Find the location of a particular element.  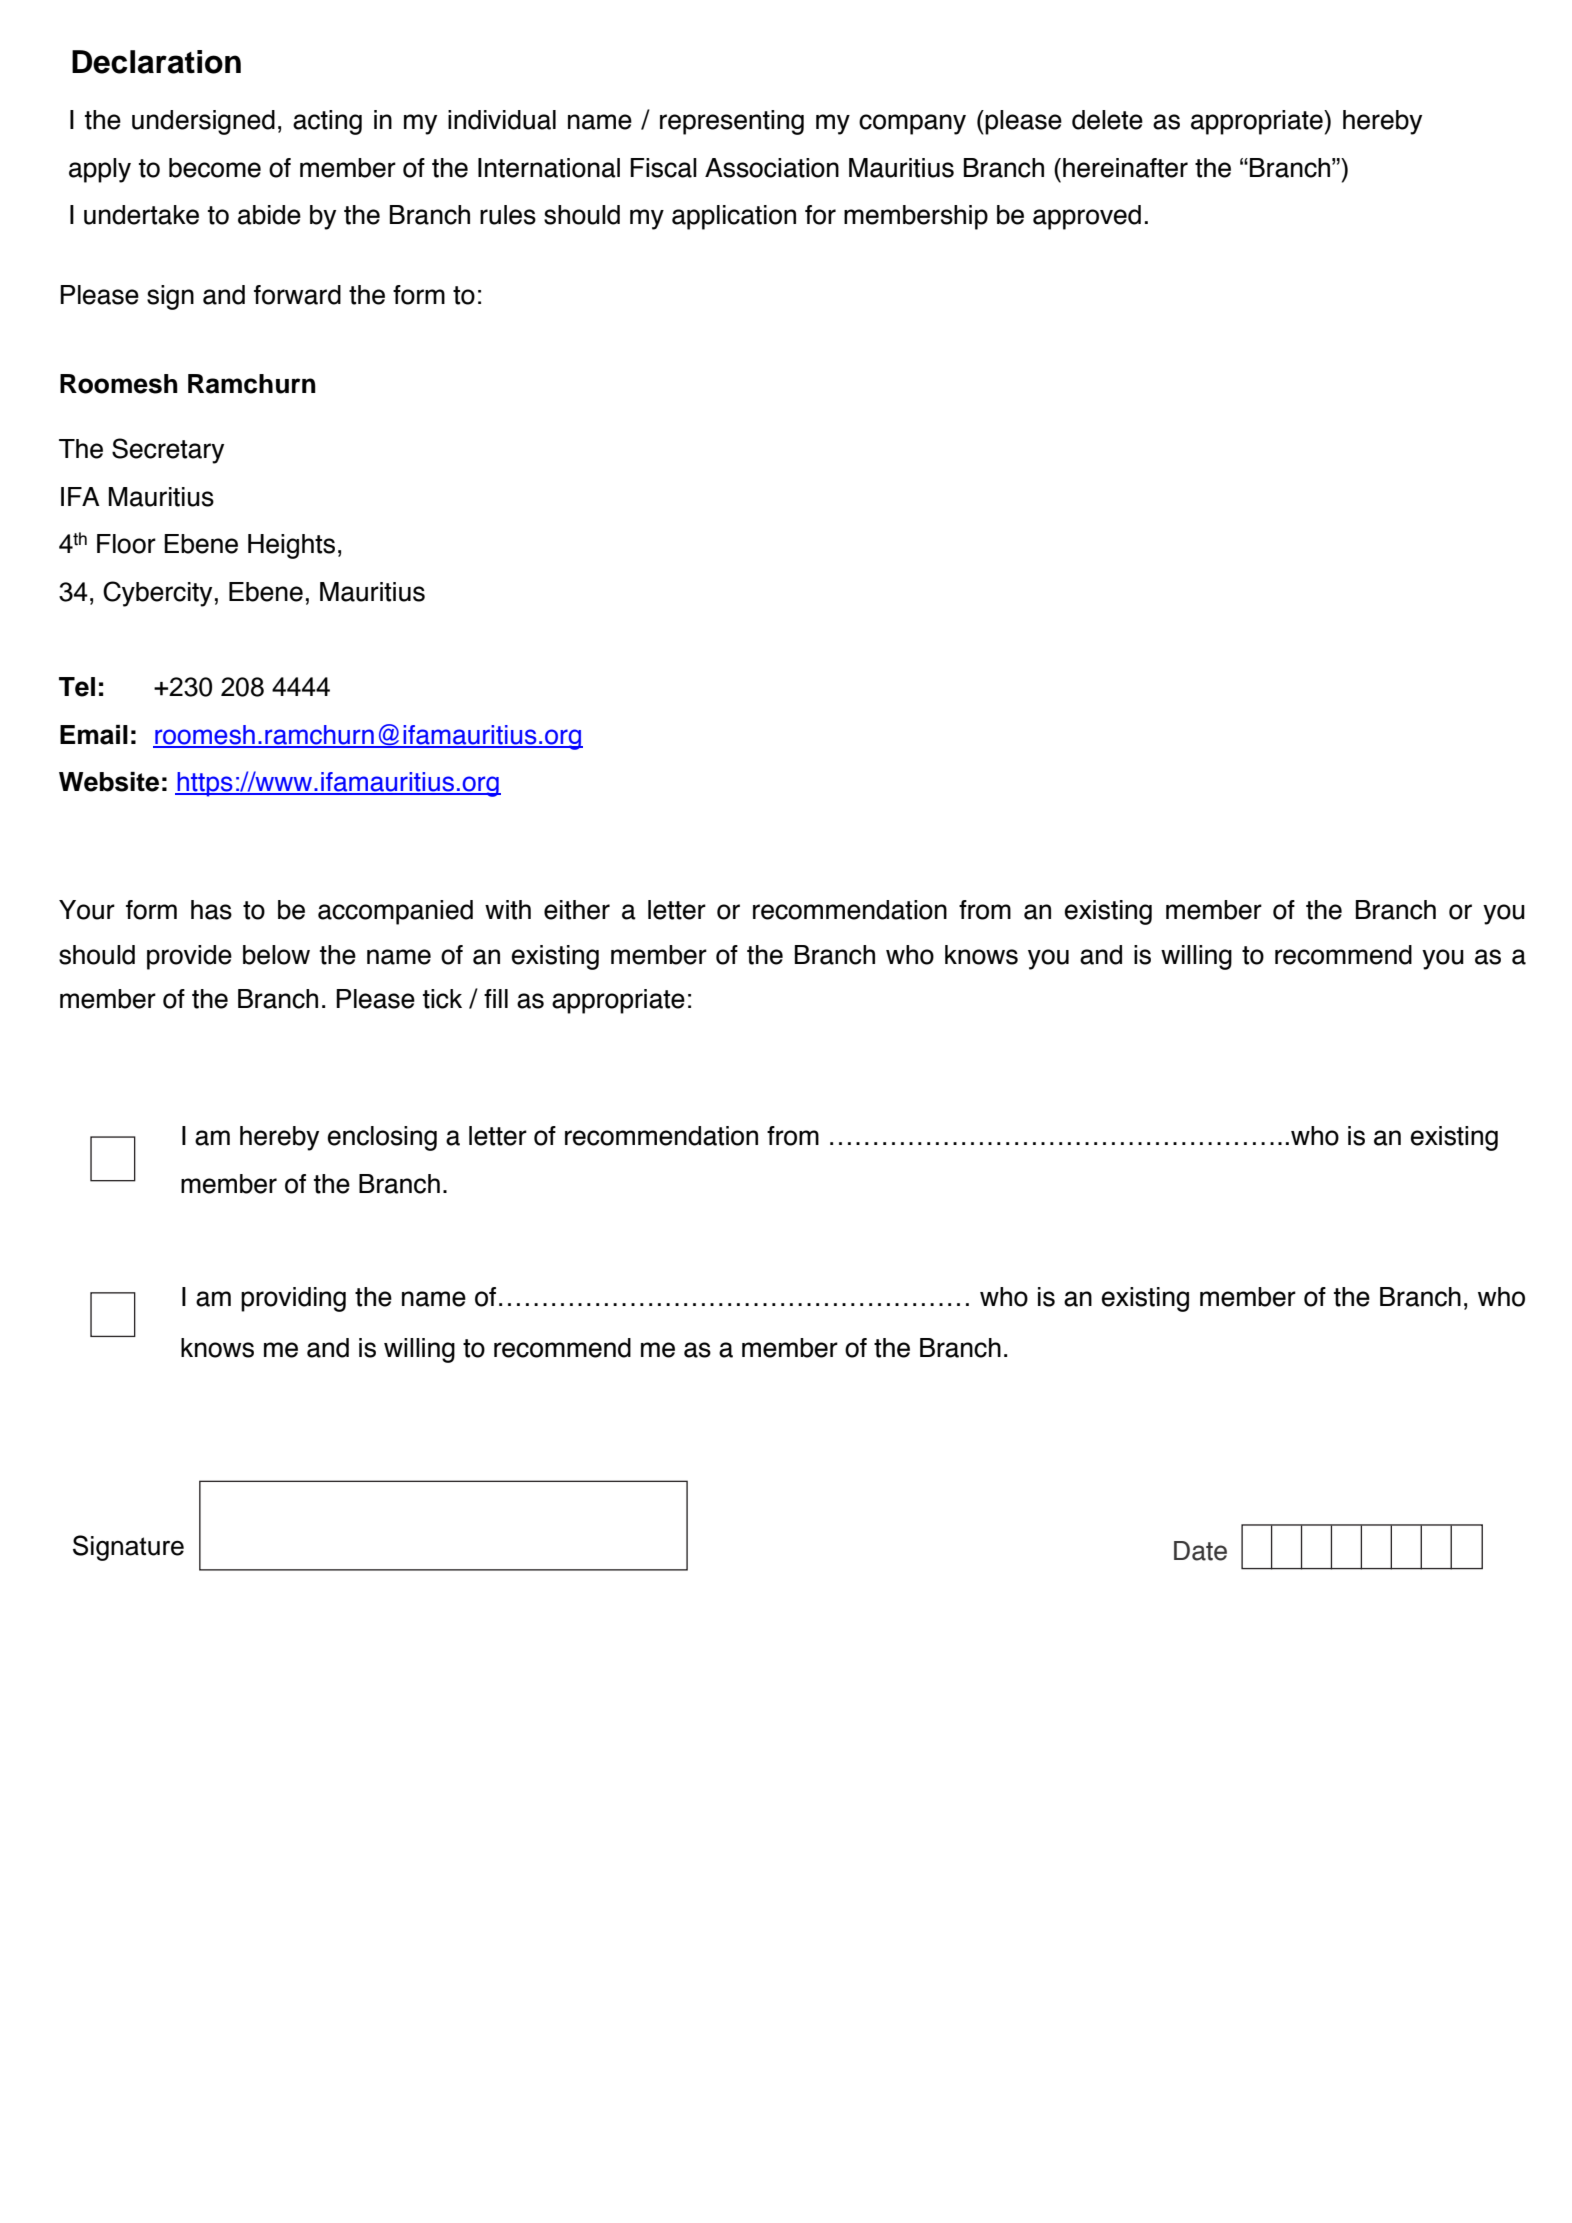

Declaration is located at coordinates (156, 62).
